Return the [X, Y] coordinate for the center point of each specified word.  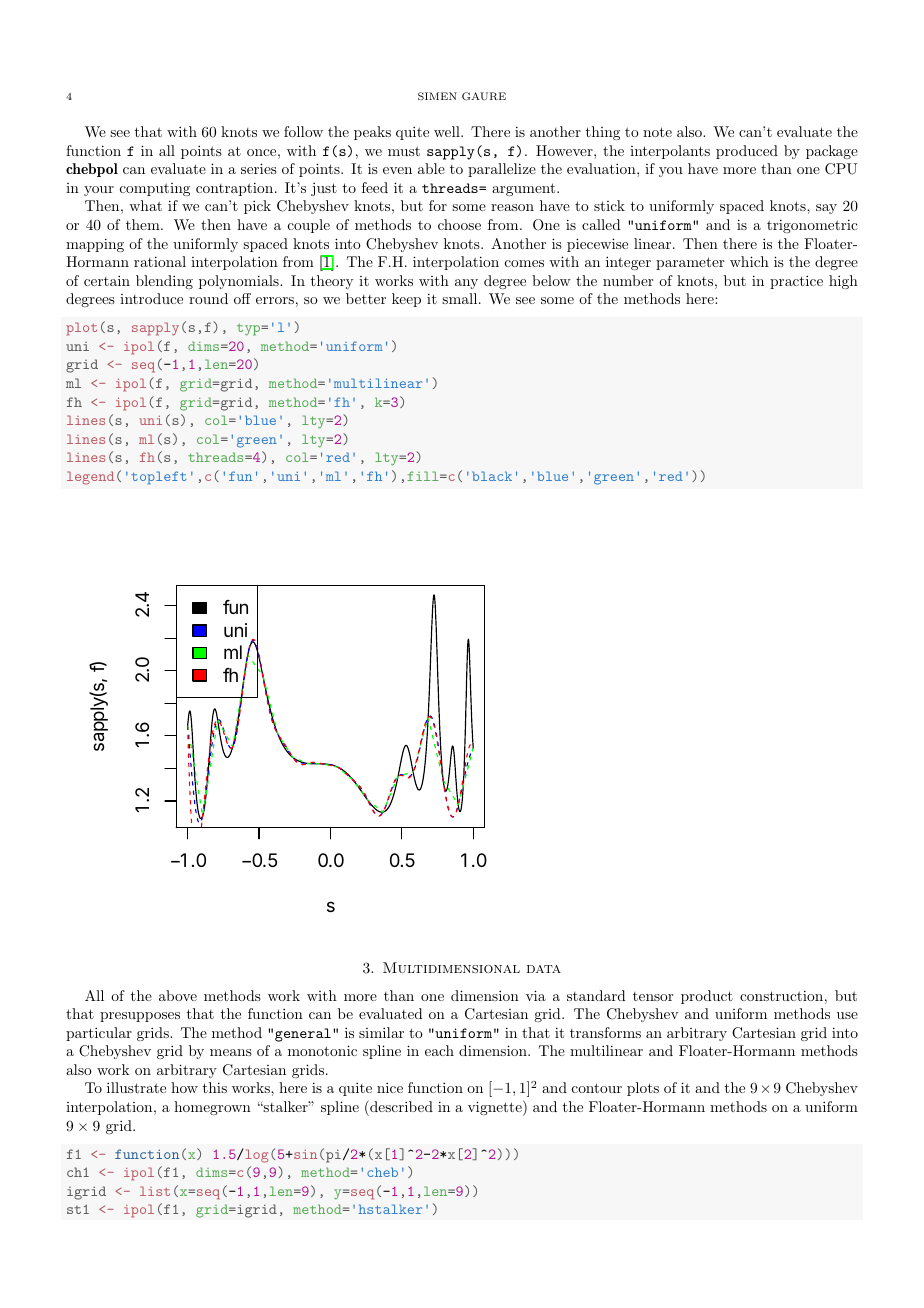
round [208, 298]
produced [747, 152]
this [215, 1087]
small [459, 298]
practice [796, 282]
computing [155, 189]
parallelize [502, 170]
